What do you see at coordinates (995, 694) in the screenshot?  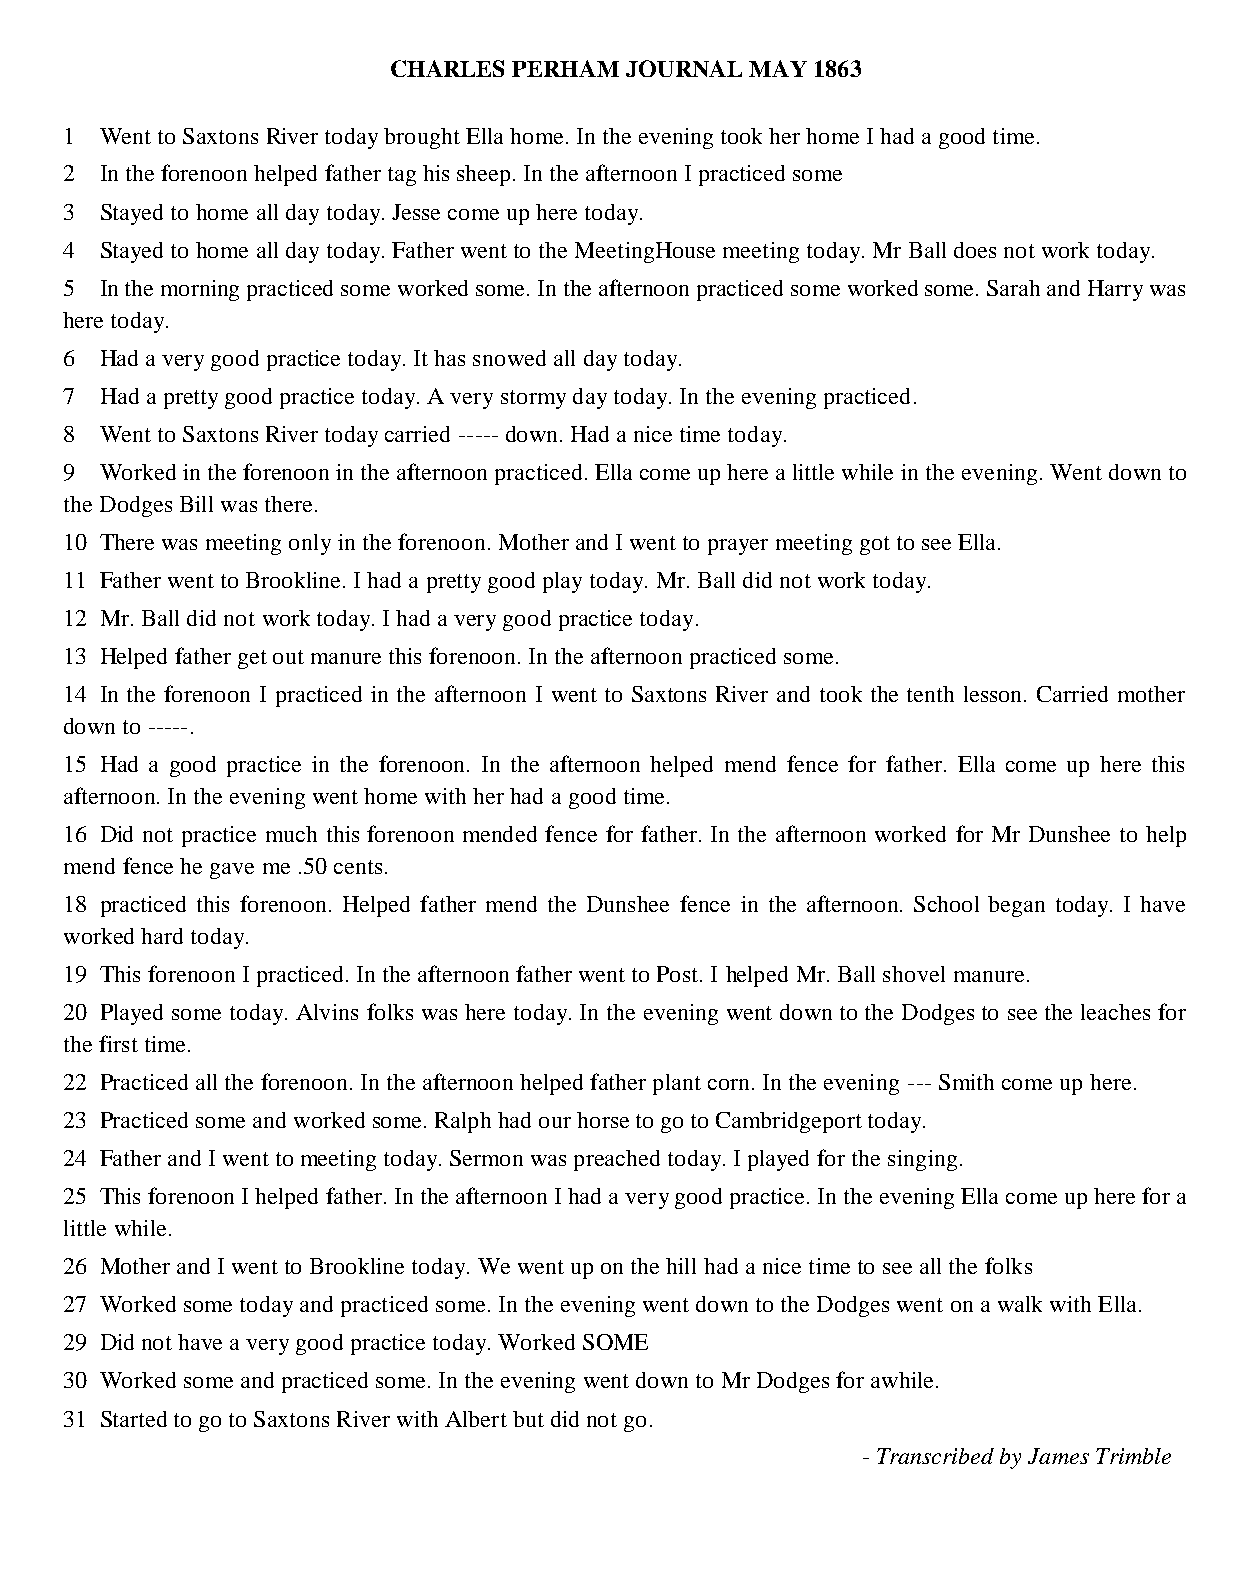 I see `lesson` at bounding box center [995, 694].
